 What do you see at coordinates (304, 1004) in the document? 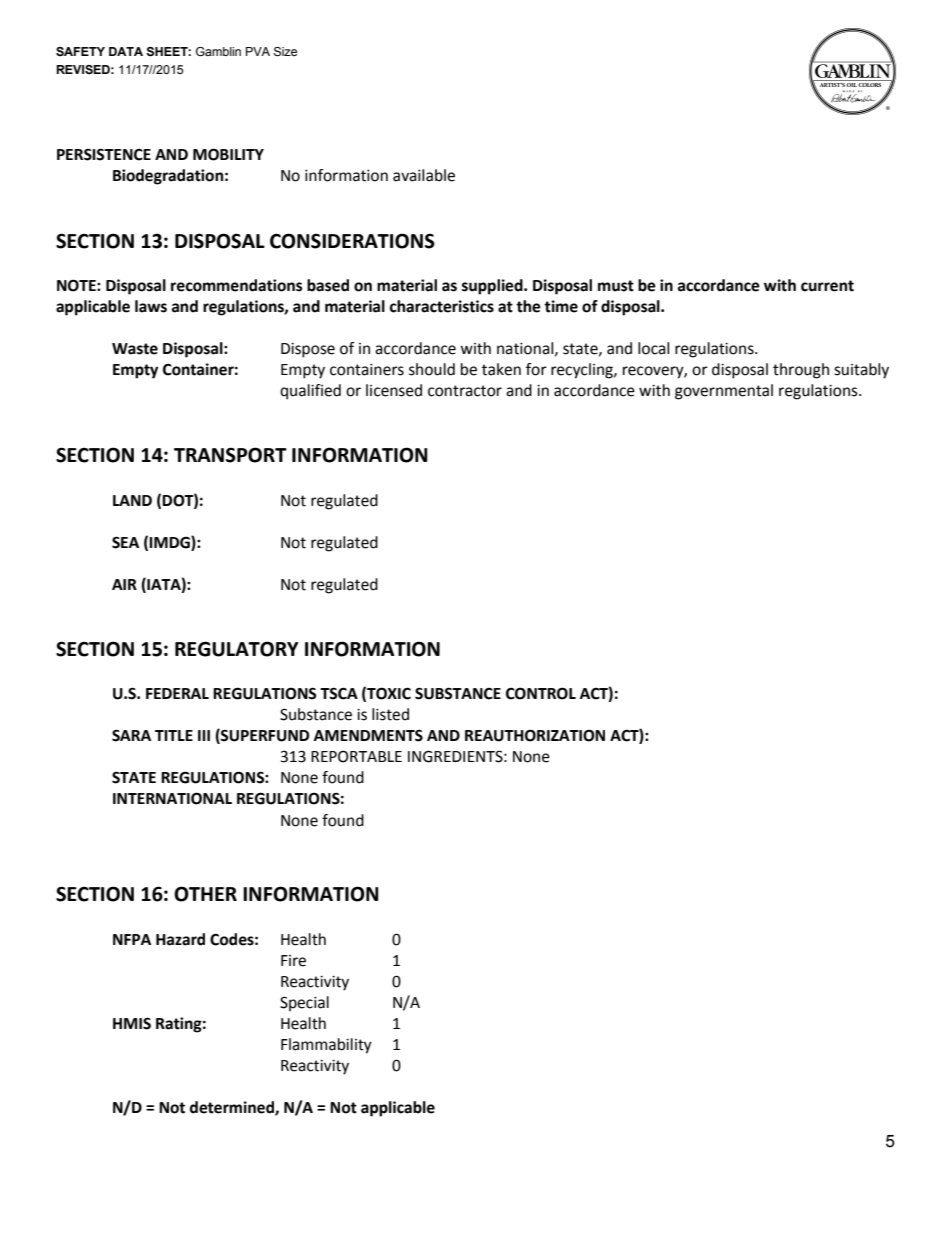
I see `Special` at bounding box center [304, 1004].
